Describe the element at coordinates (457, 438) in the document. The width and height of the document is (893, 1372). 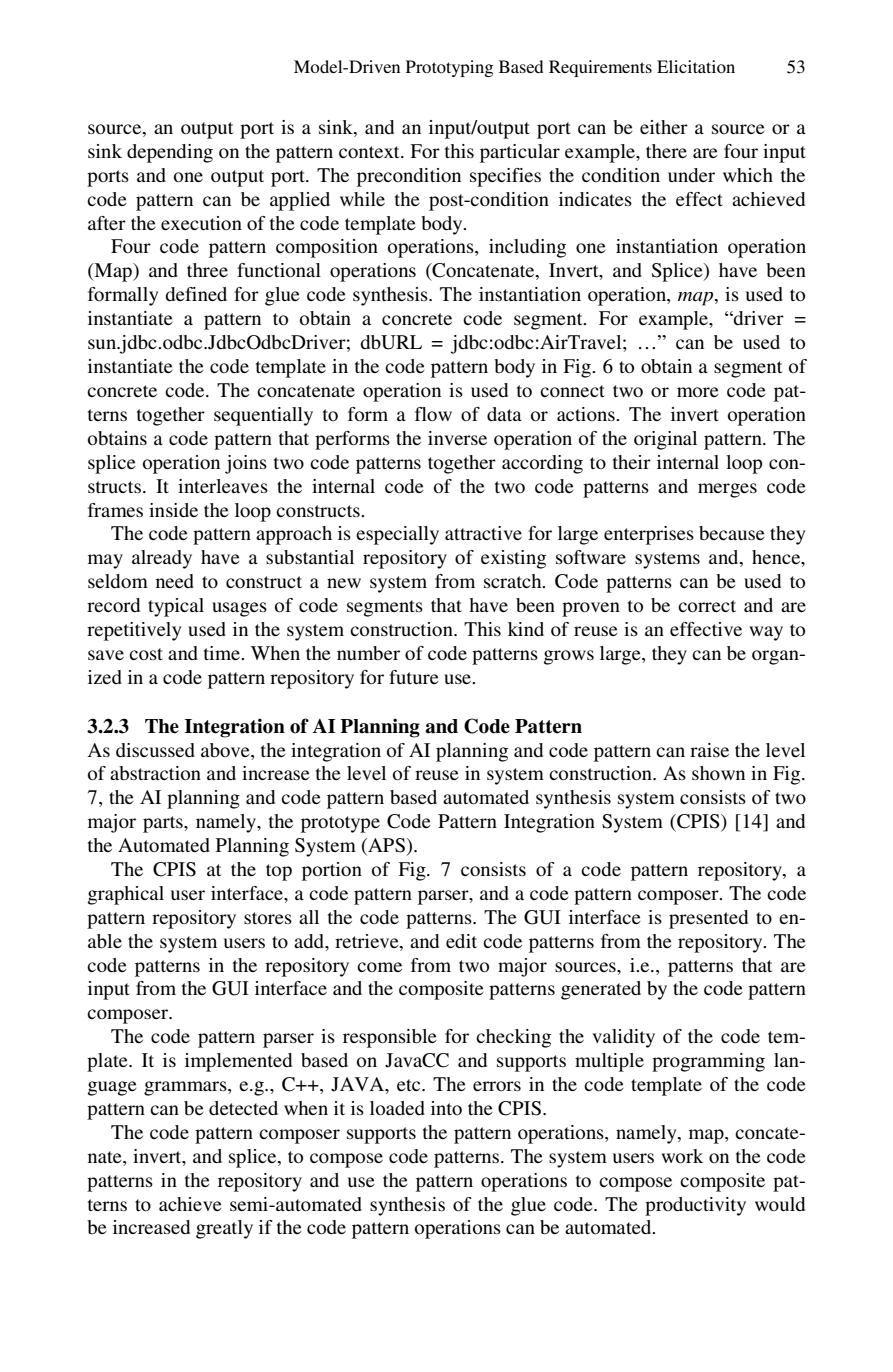
I see `inverse` at that location.
